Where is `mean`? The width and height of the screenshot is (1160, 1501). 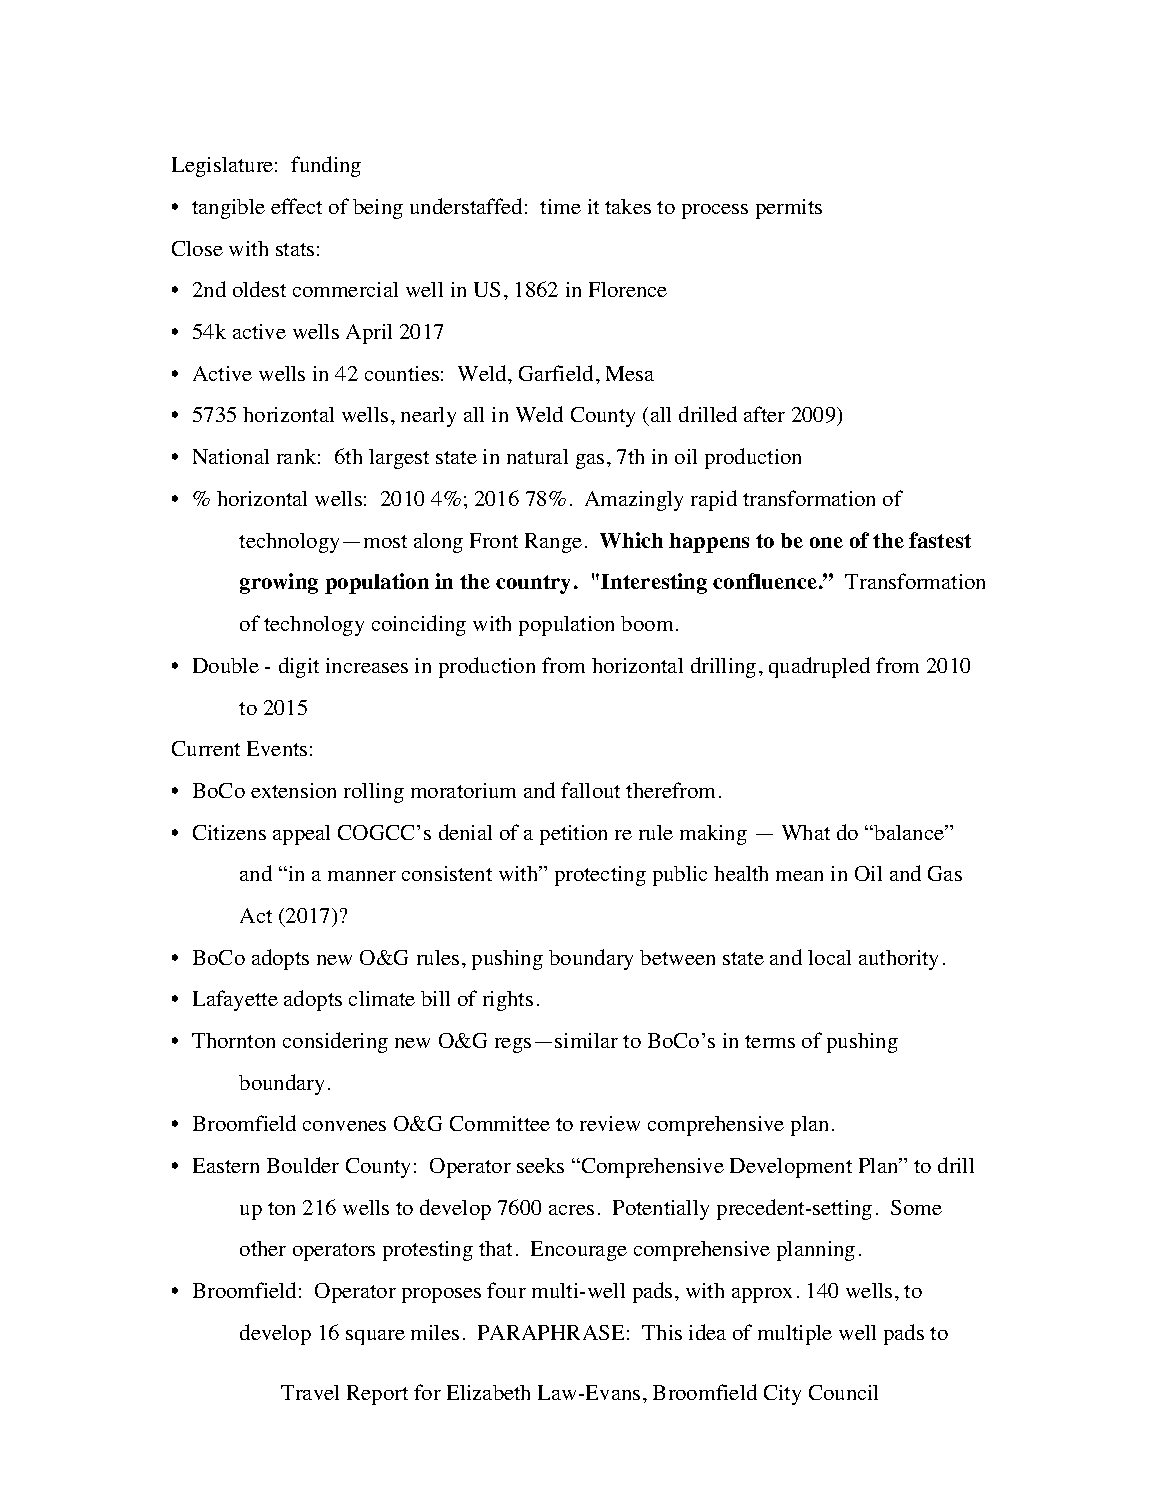
mean is located at coordinates (799, 876).
